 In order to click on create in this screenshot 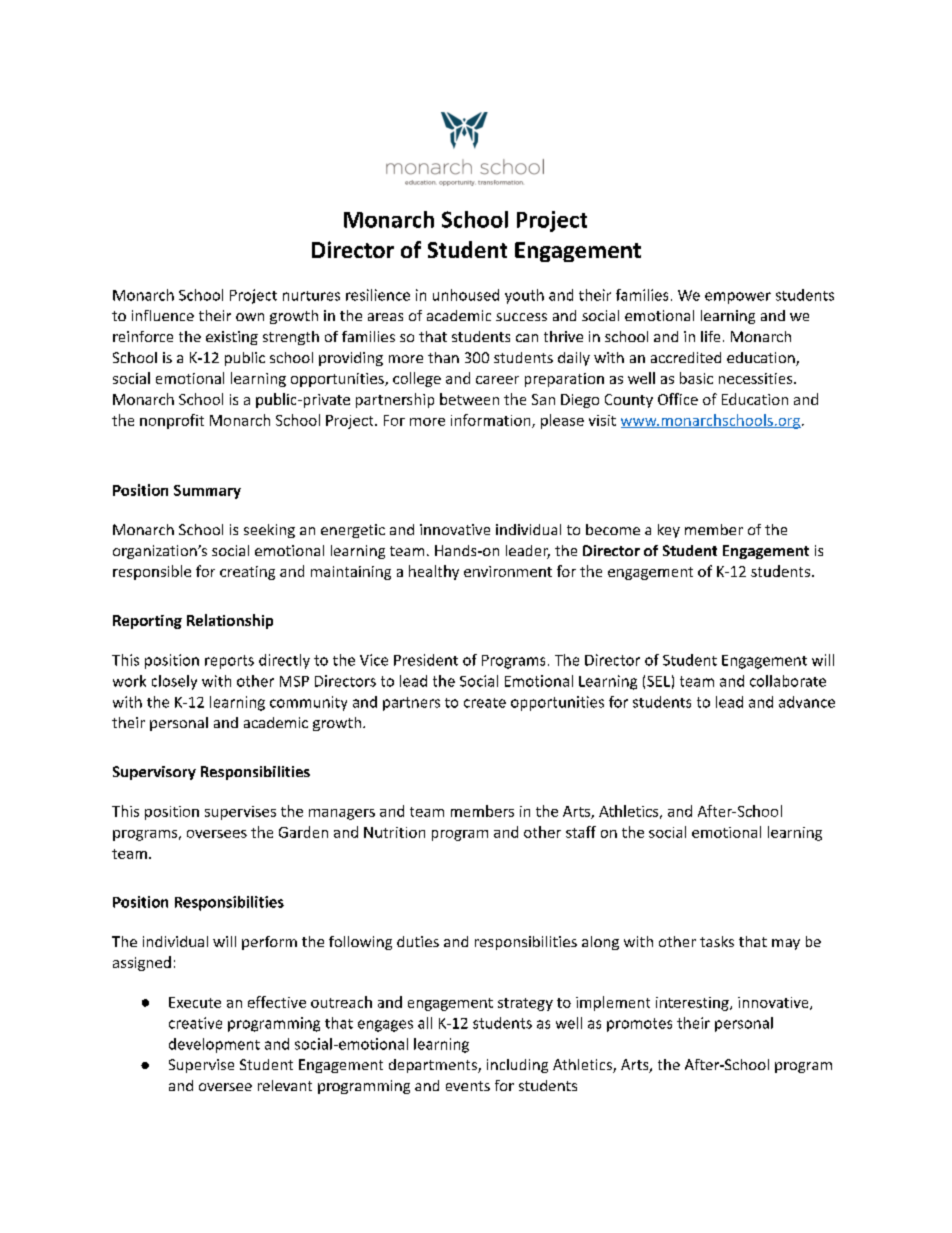, I will do `click(485, 703)`.
